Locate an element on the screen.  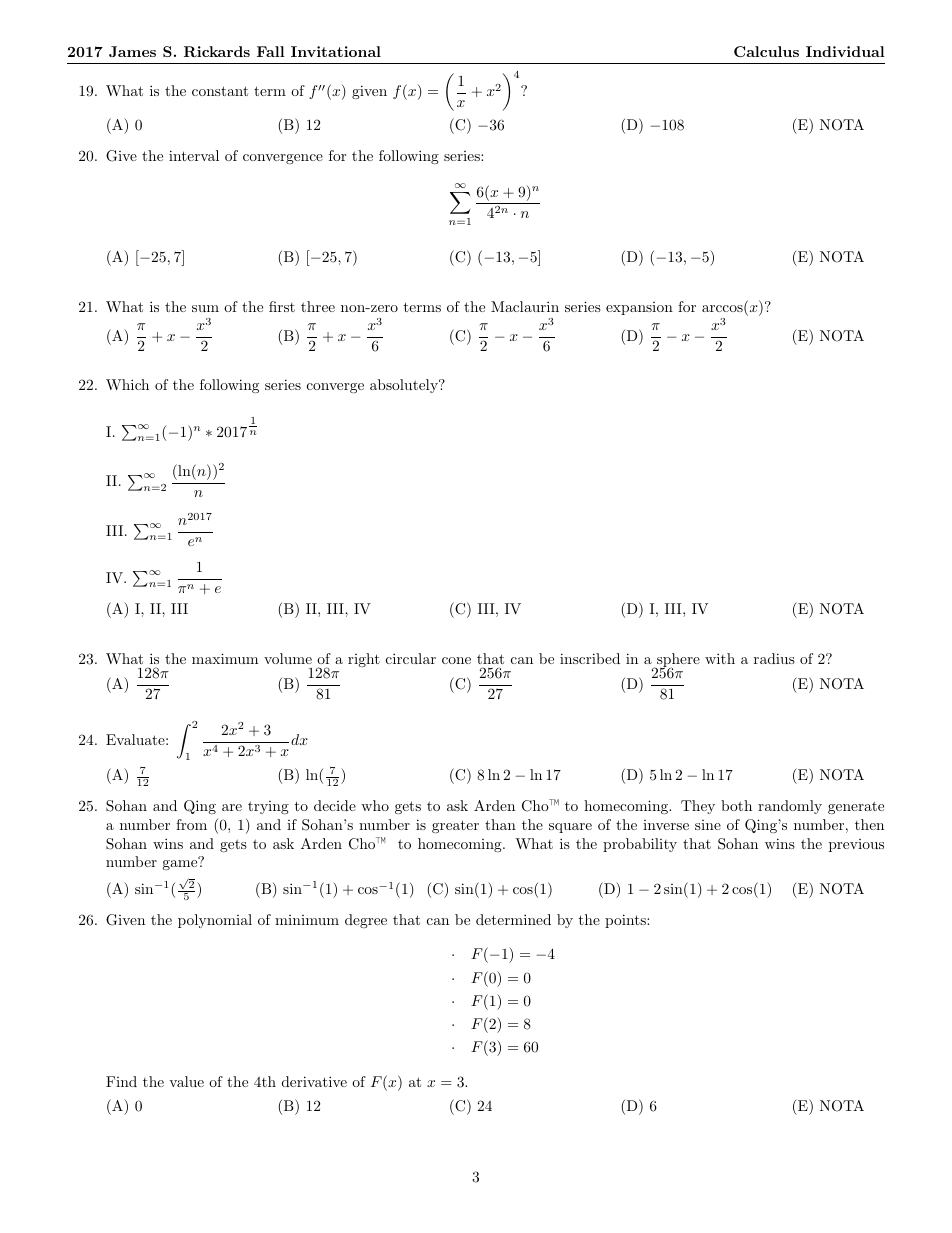
maximum is located at coordinates (225, 658).
